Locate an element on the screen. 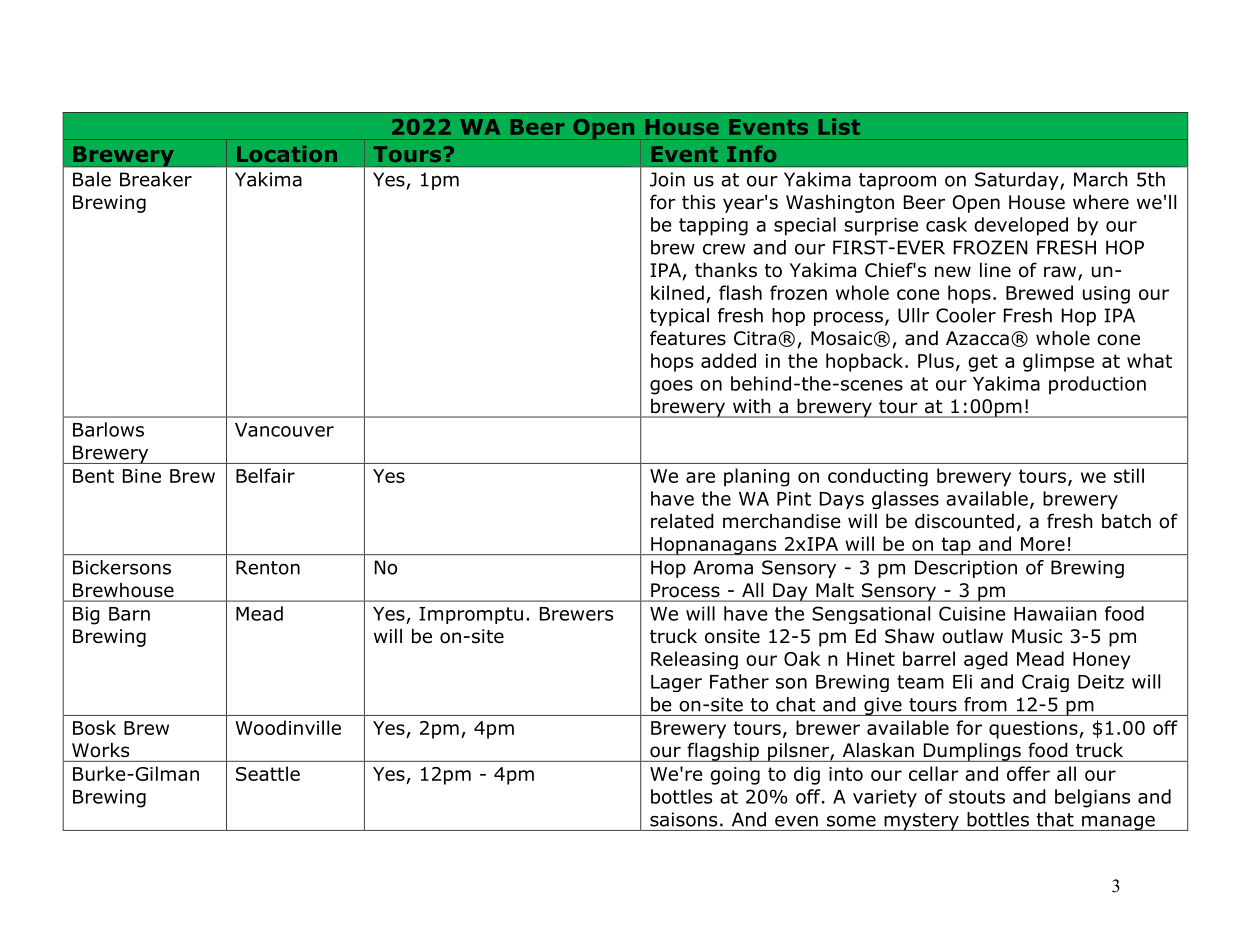  going is located at coordinates (735, 776).
